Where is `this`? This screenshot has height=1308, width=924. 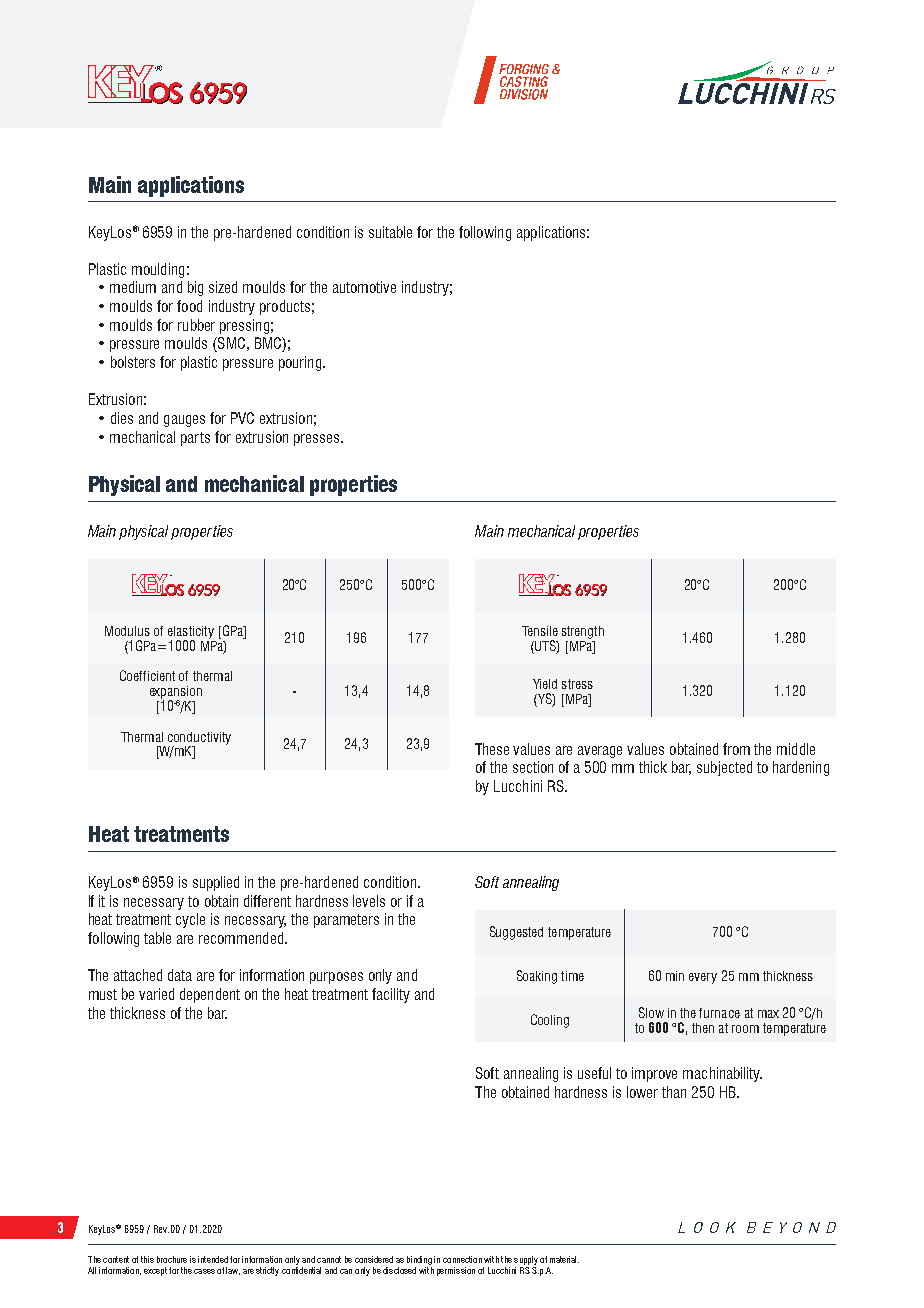 this is located at coordinates (147, 1259).
